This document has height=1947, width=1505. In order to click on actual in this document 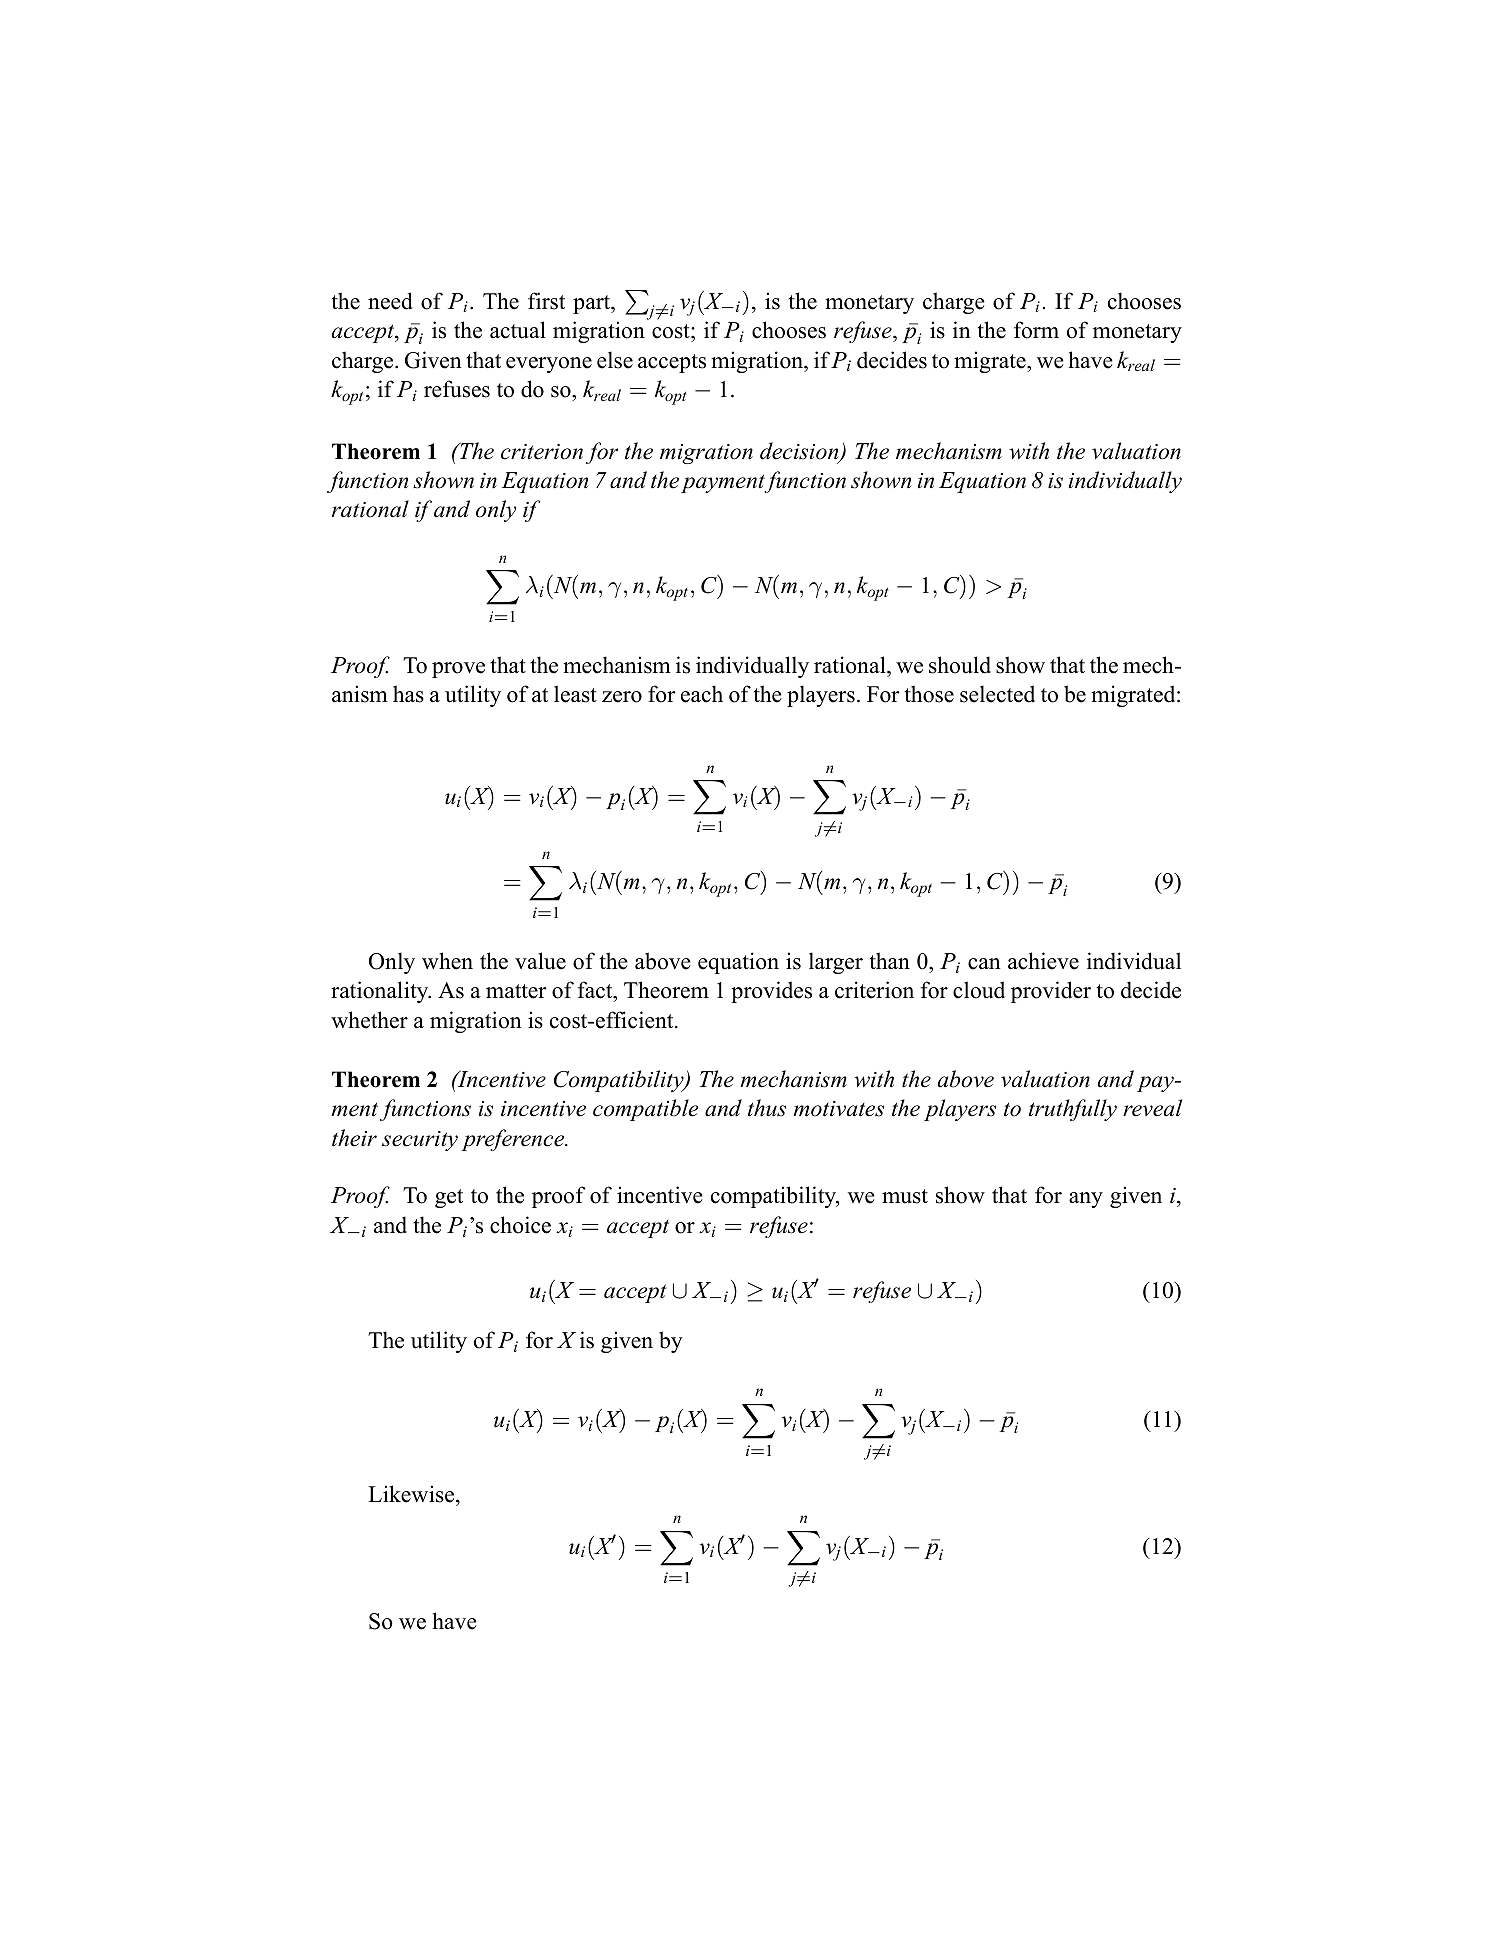, I will do `click(518, 330)`.
